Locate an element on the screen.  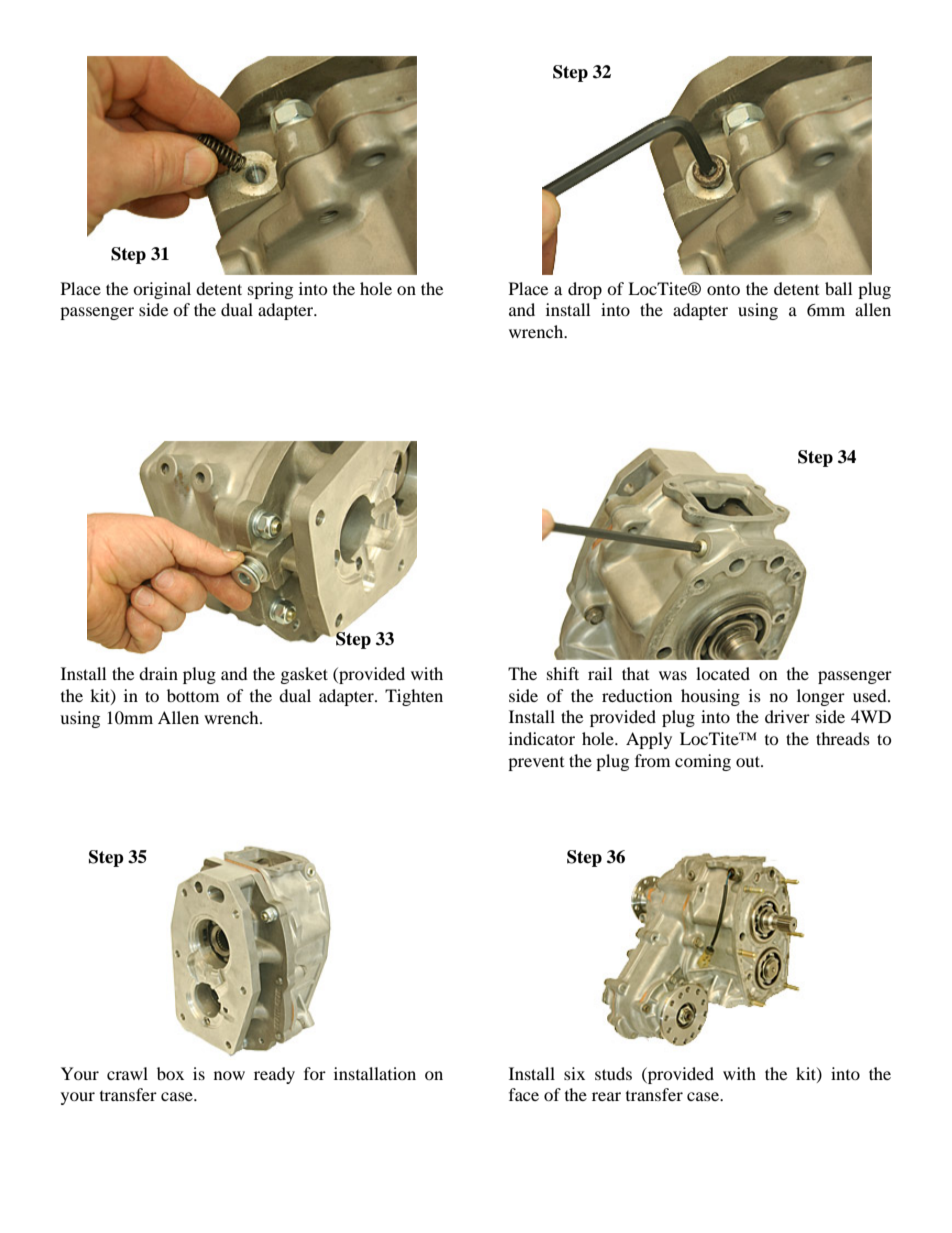
spring is located at coordinates (270, 290).
